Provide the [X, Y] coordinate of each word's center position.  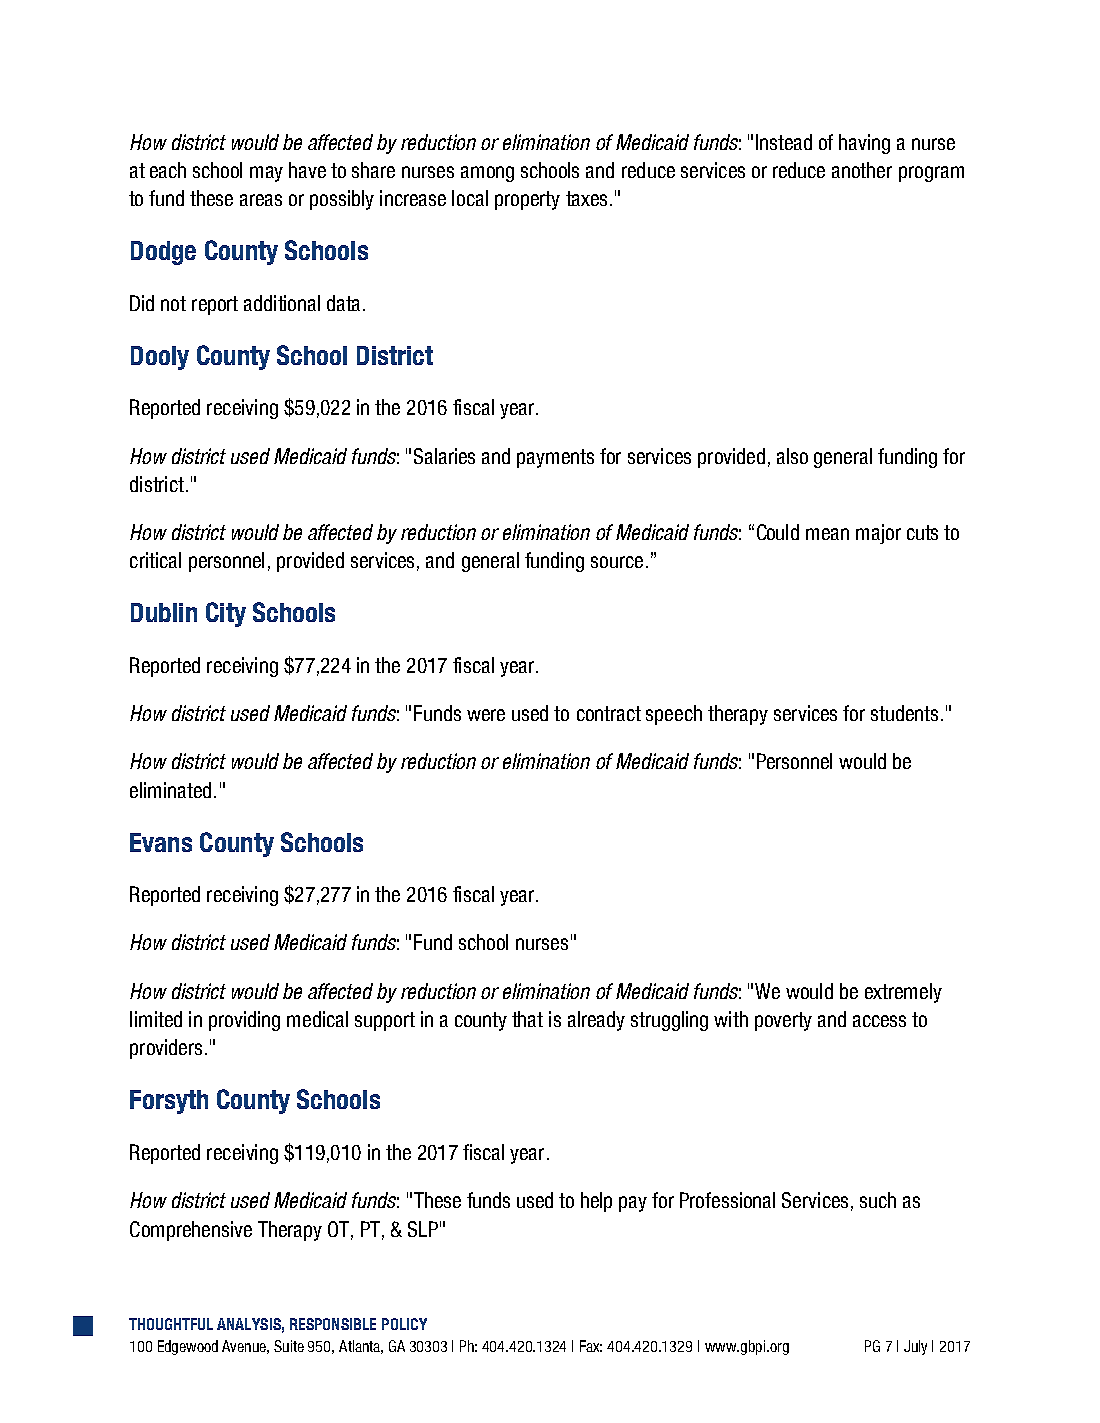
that [527, 1019]
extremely [903, 993]
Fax [591, 1346]
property [527, 200]
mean [827, 534]
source [617, 562]
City [226, 614]
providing [244, 1021]
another [862, 170]
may [266, 174]
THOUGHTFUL [171, 1324]
